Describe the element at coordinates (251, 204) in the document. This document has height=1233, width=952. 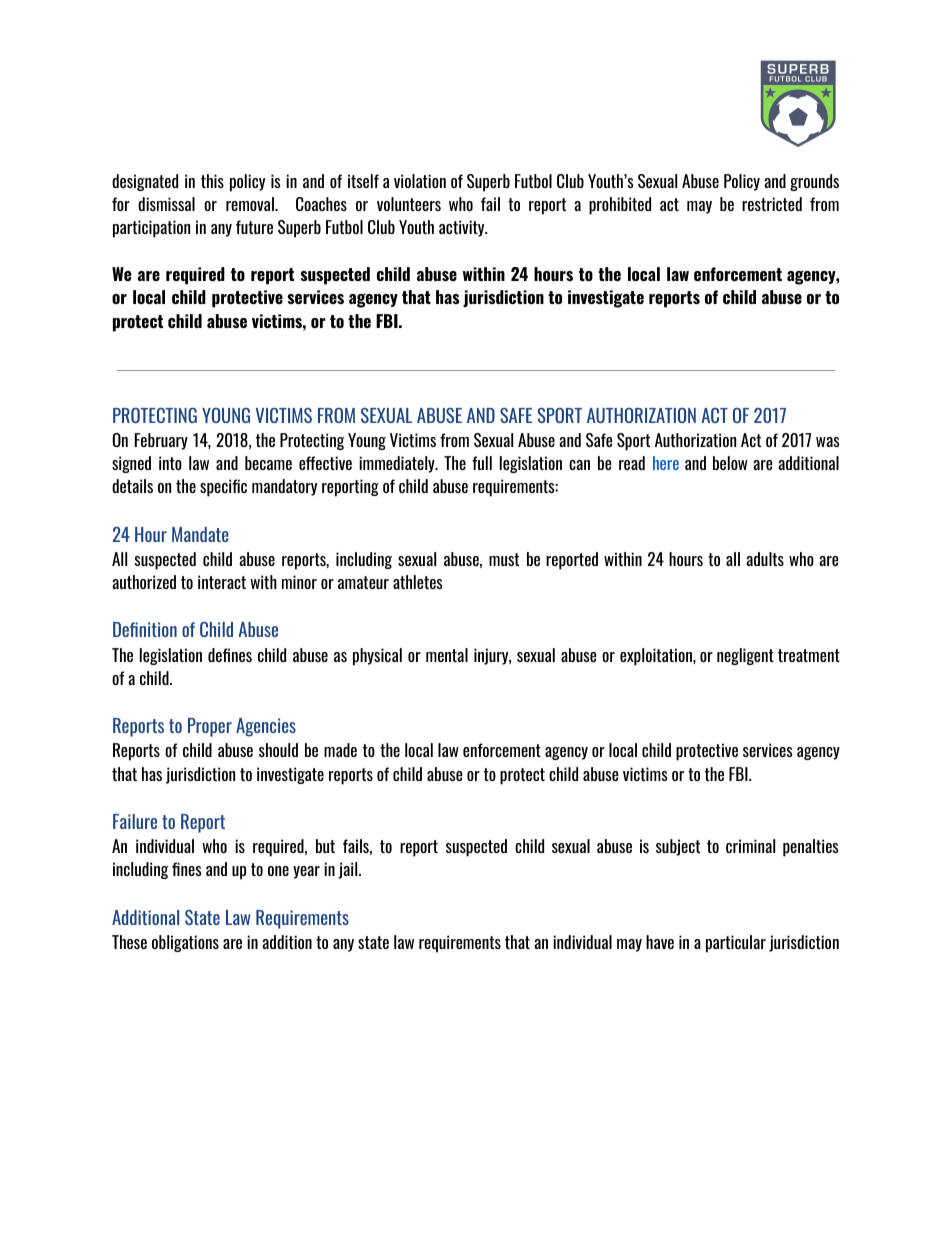
I see `removal` at that location.
